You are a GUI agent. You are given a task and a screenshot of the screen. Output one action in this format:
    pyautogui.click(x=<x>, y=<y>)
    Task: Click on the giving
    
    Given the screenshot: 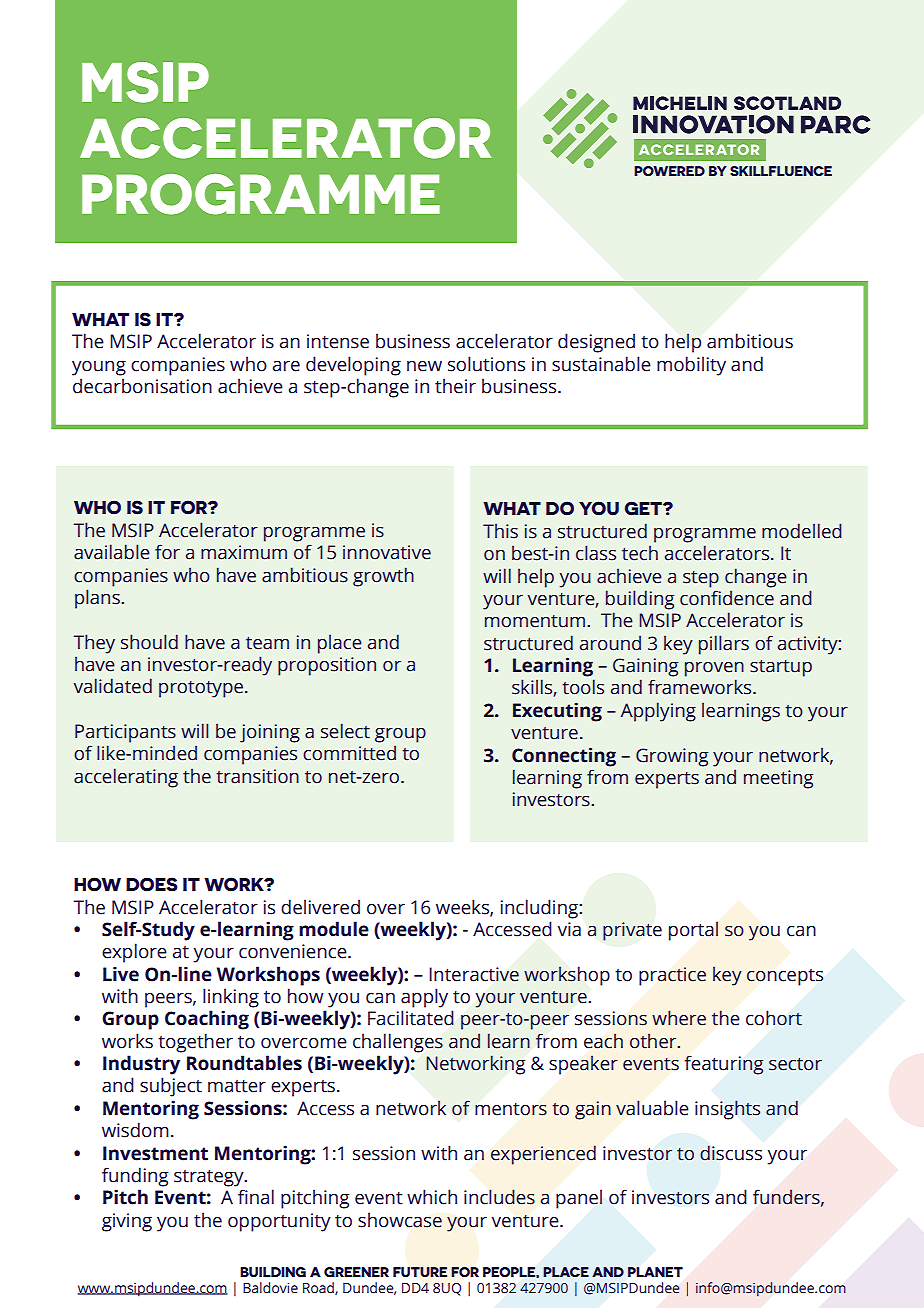 What is the action you would take?
    pyautogui.click(x=127, y=1222)
